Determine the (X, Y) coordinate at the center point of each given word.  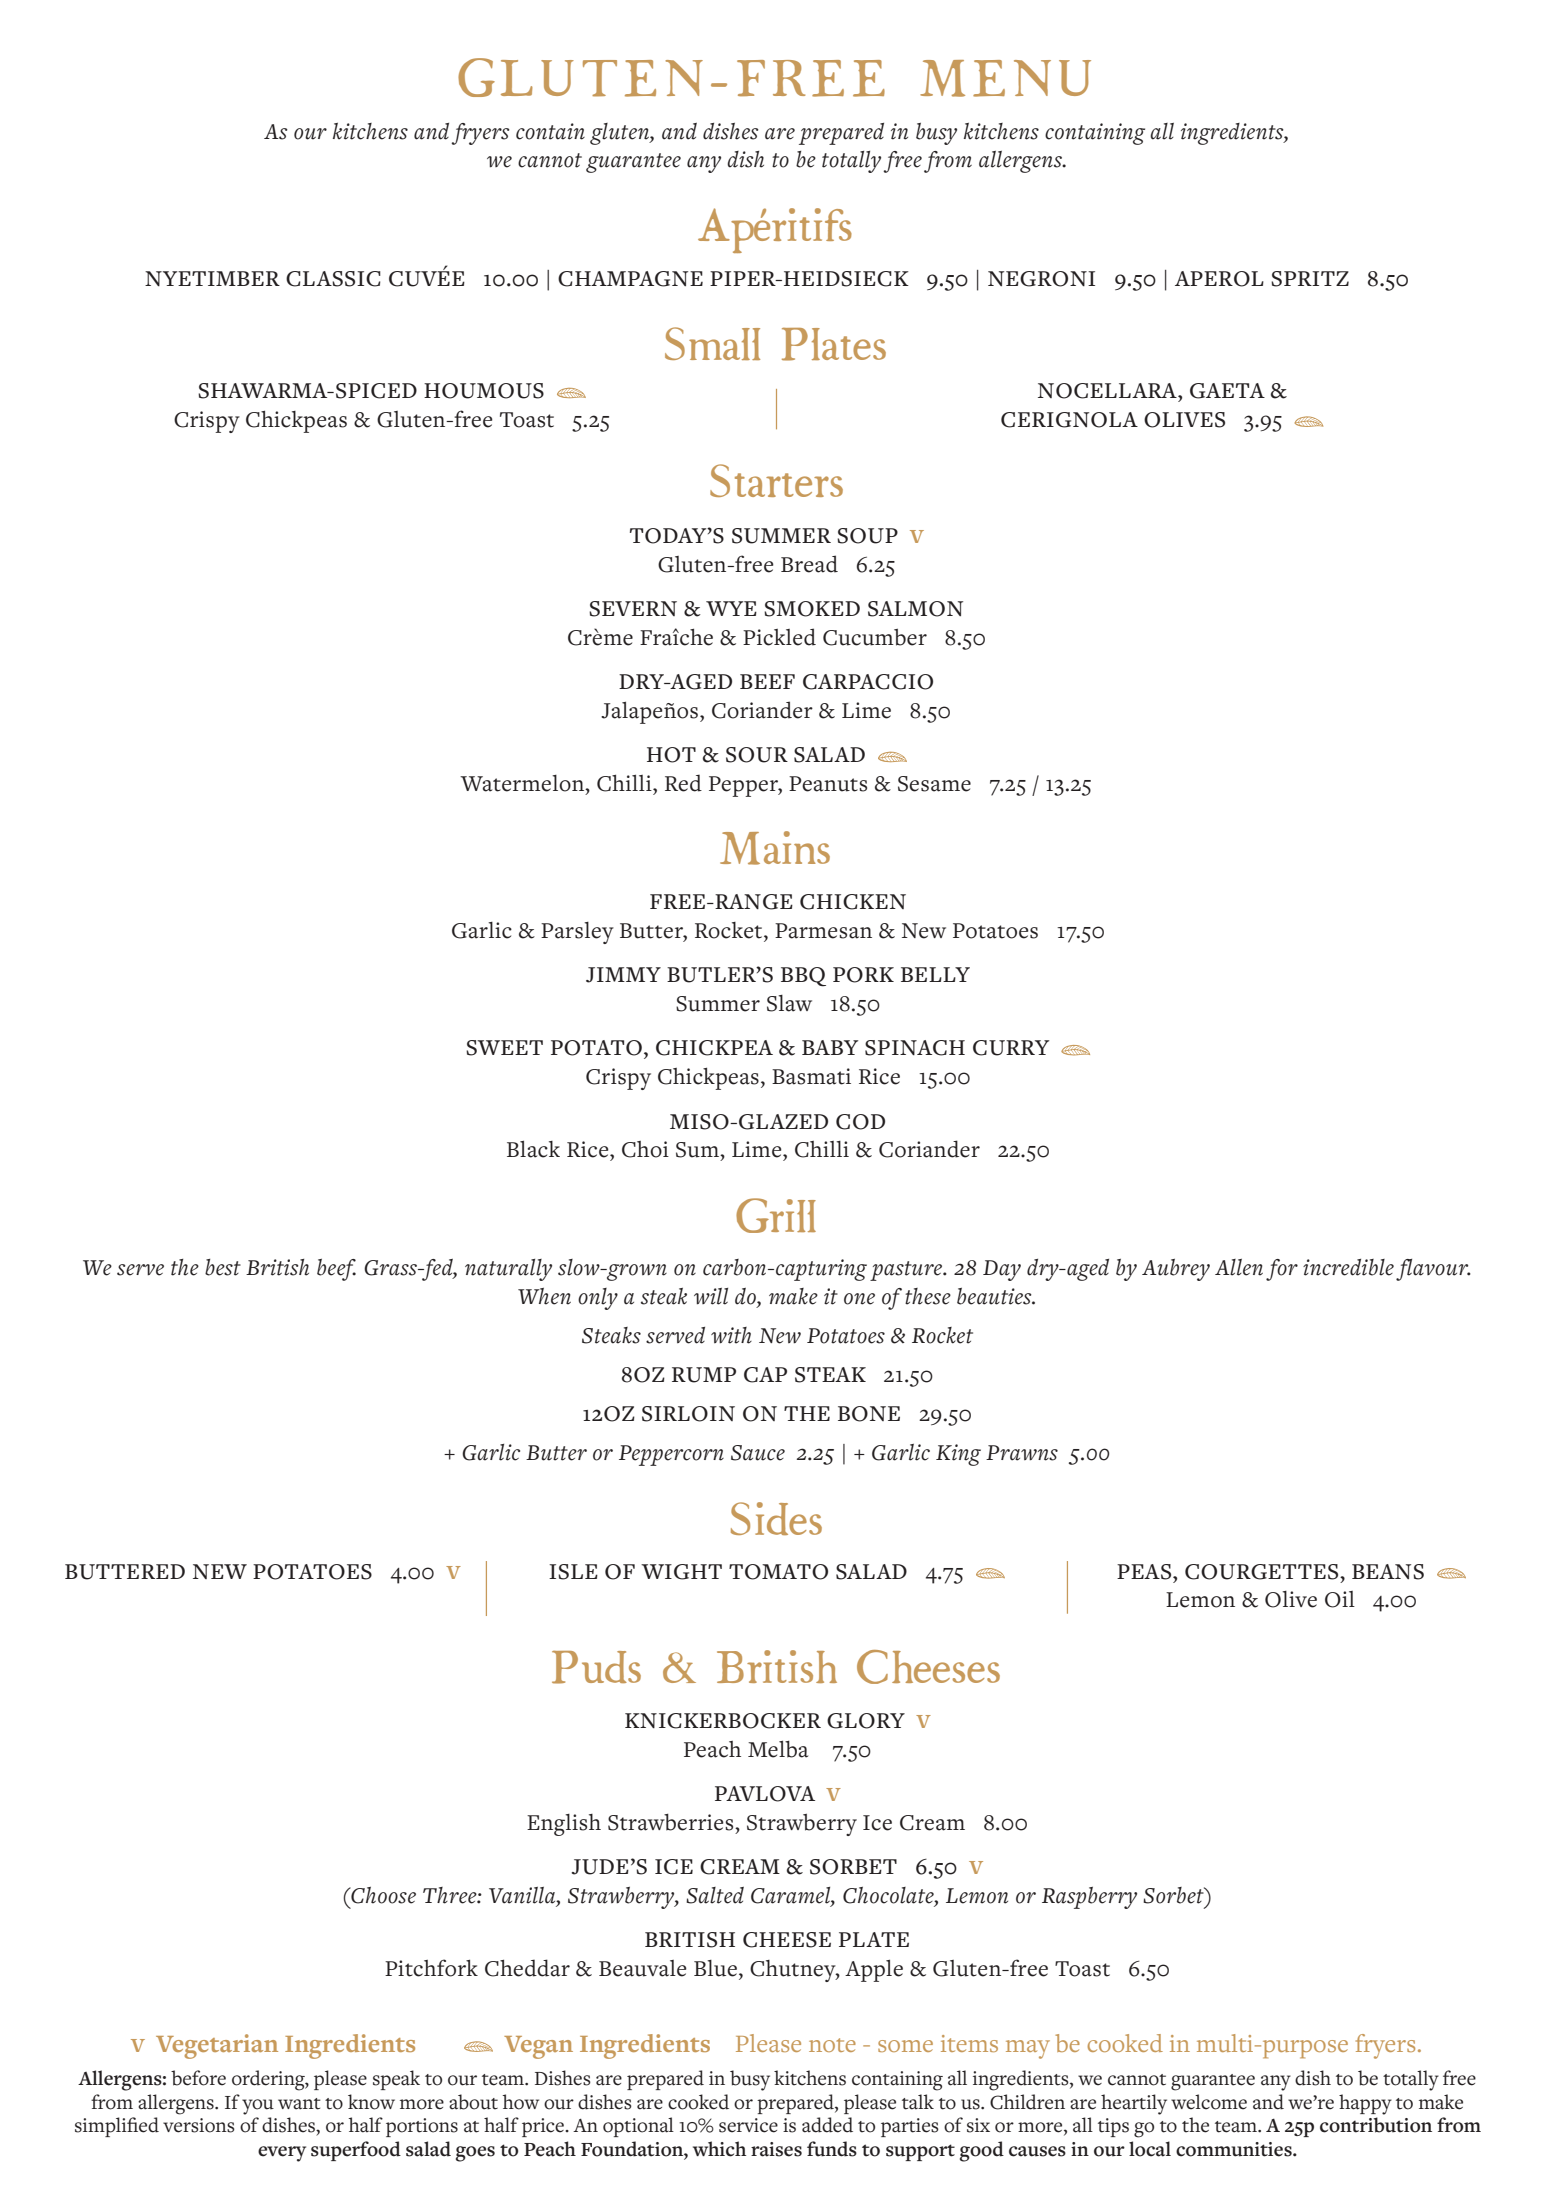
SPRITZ (1310, 279)
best (223, 1267)
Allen (1239, 1267)
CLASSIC (333, 279)
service (748, 2125)
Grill (776, 1215)
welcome (1209, 2102)
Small (712, 343)
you (258, 2107)
